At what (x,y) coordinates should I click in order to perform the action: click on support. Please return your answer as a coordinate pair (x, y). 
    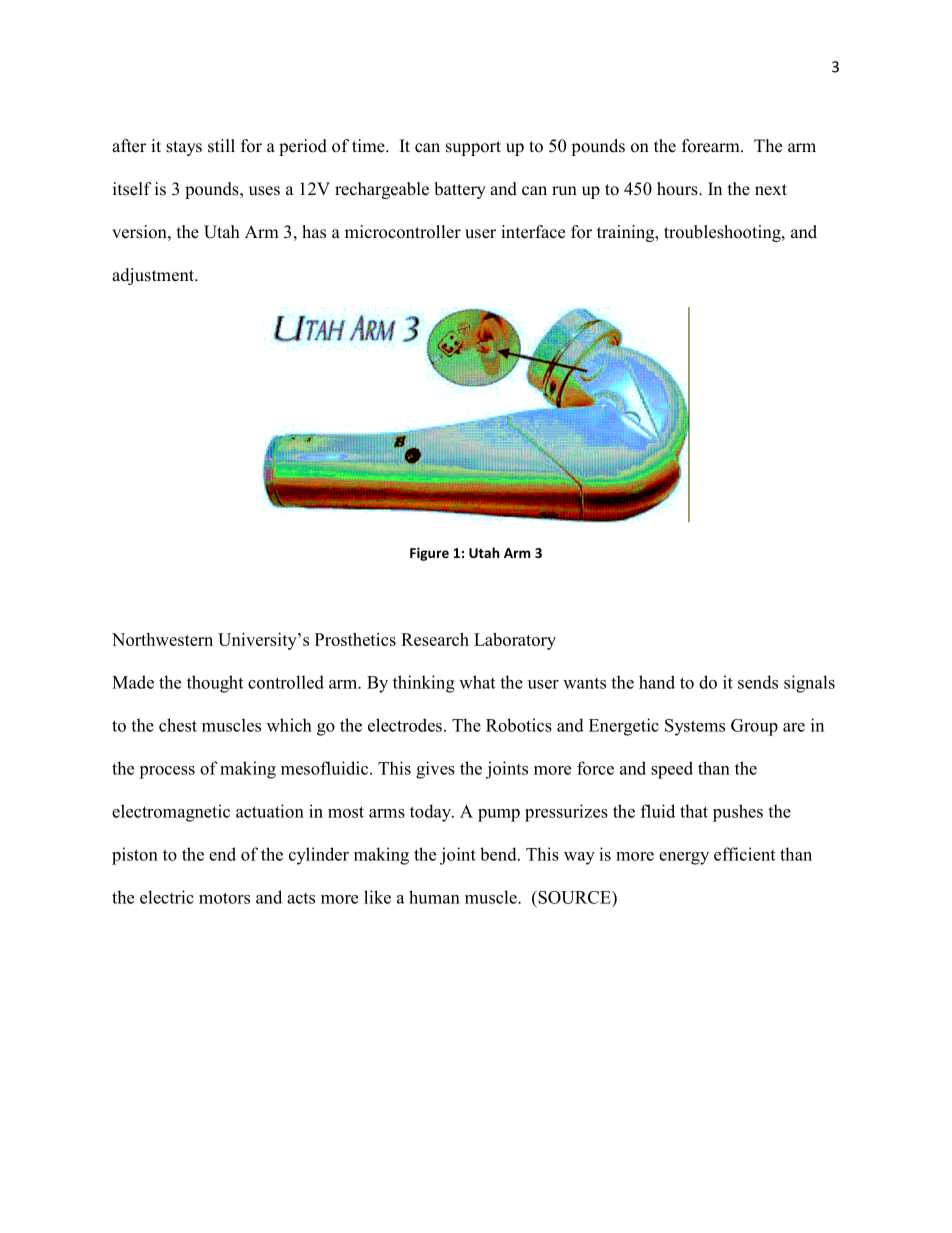
    Looking at the image, I should click on (473, 148).
